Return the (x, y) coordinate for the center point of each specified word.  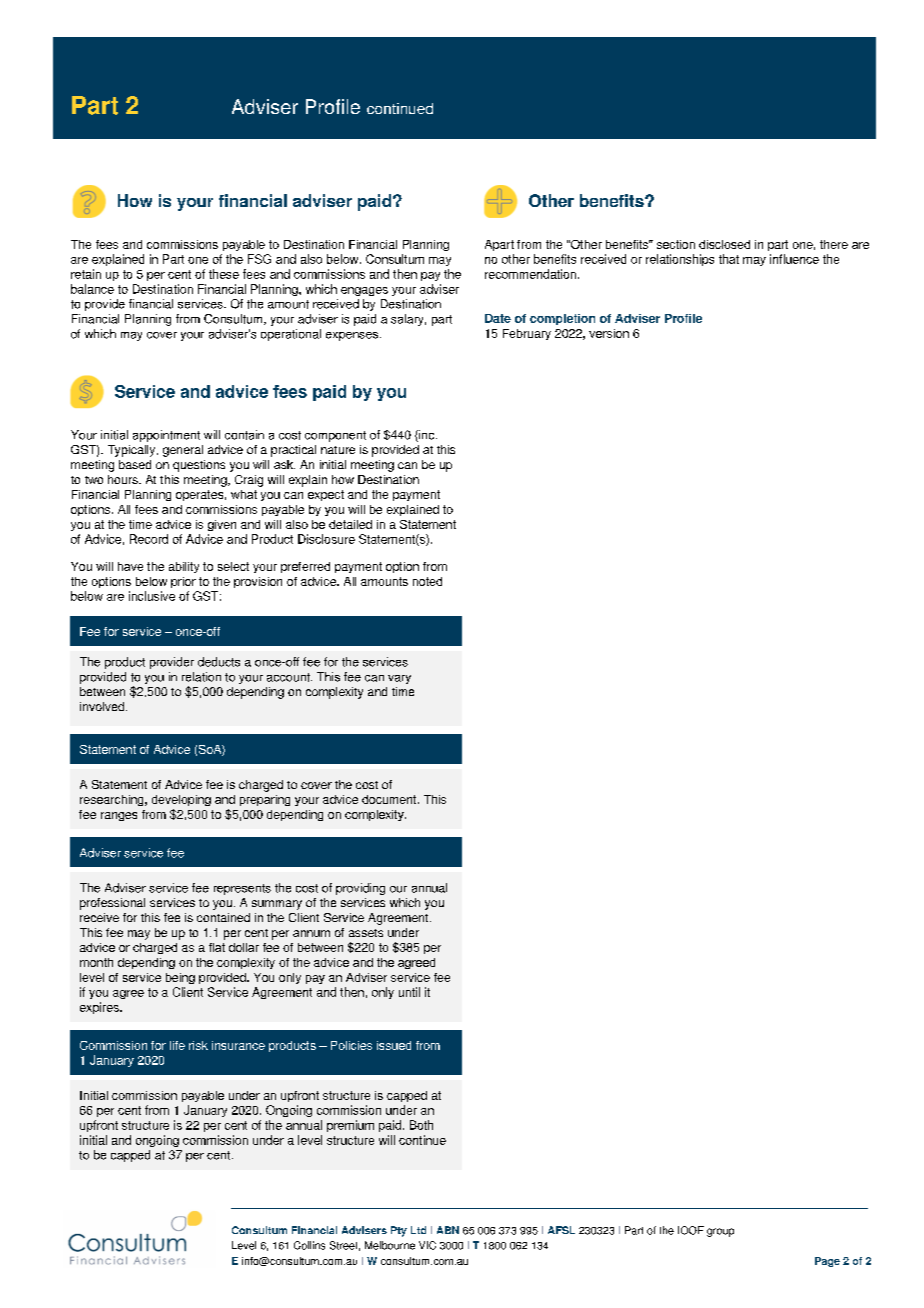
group (720, 1232)
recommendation (530, 274)
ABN (448, 1230)
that (729, 259)
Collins (309, 1245)
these (224, 274)
